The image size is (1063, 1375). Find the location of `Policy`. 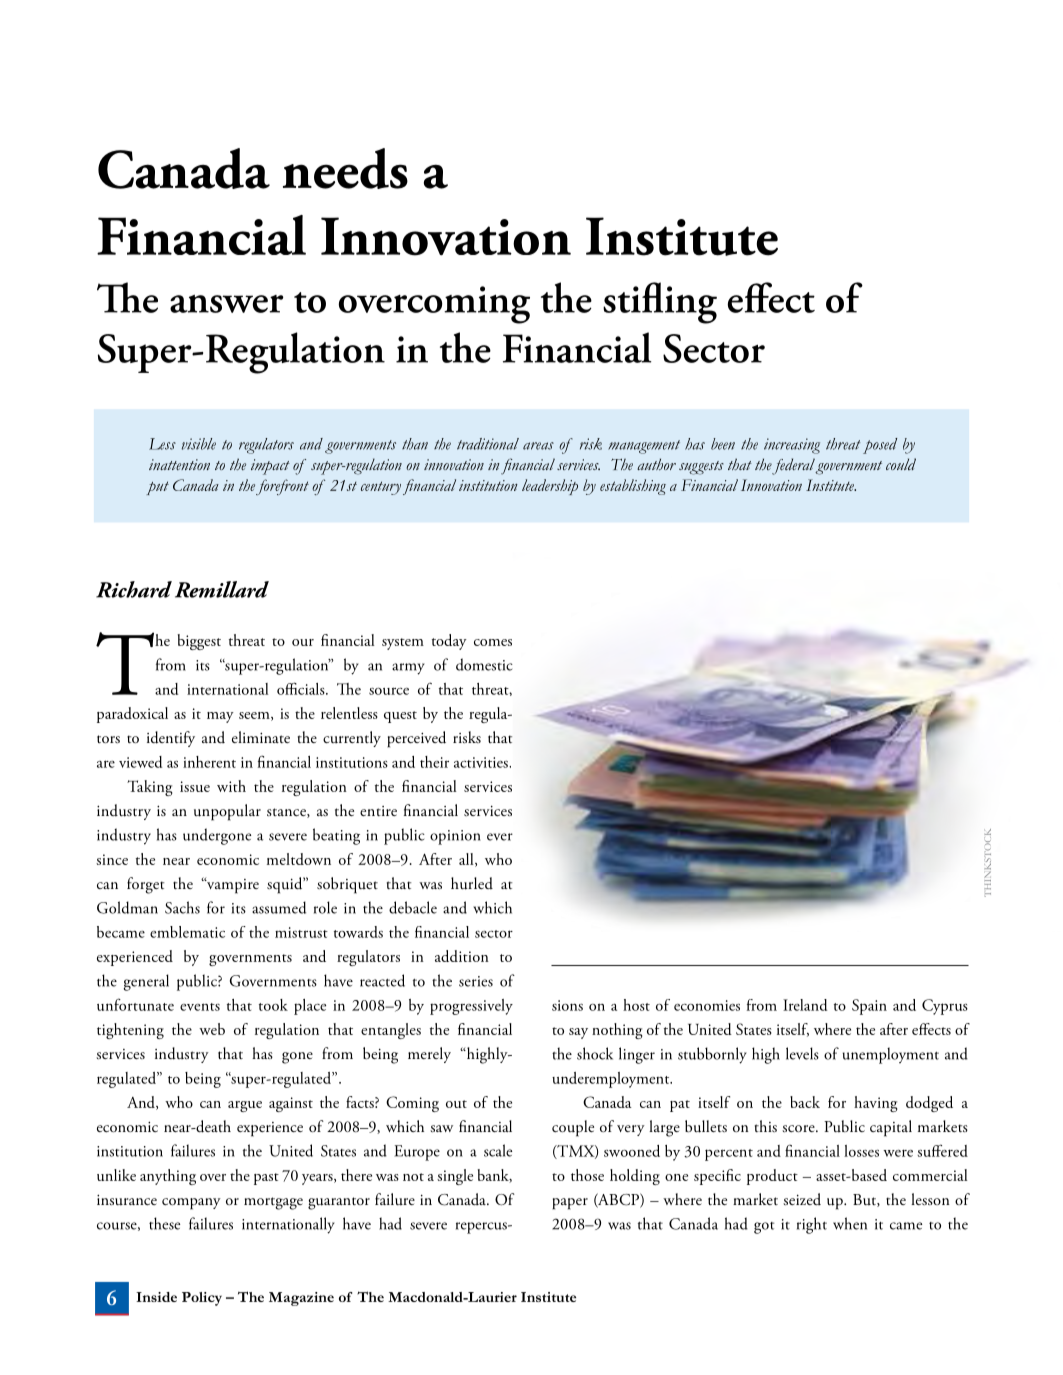

Policy is located at coordinates (202, 1299).
